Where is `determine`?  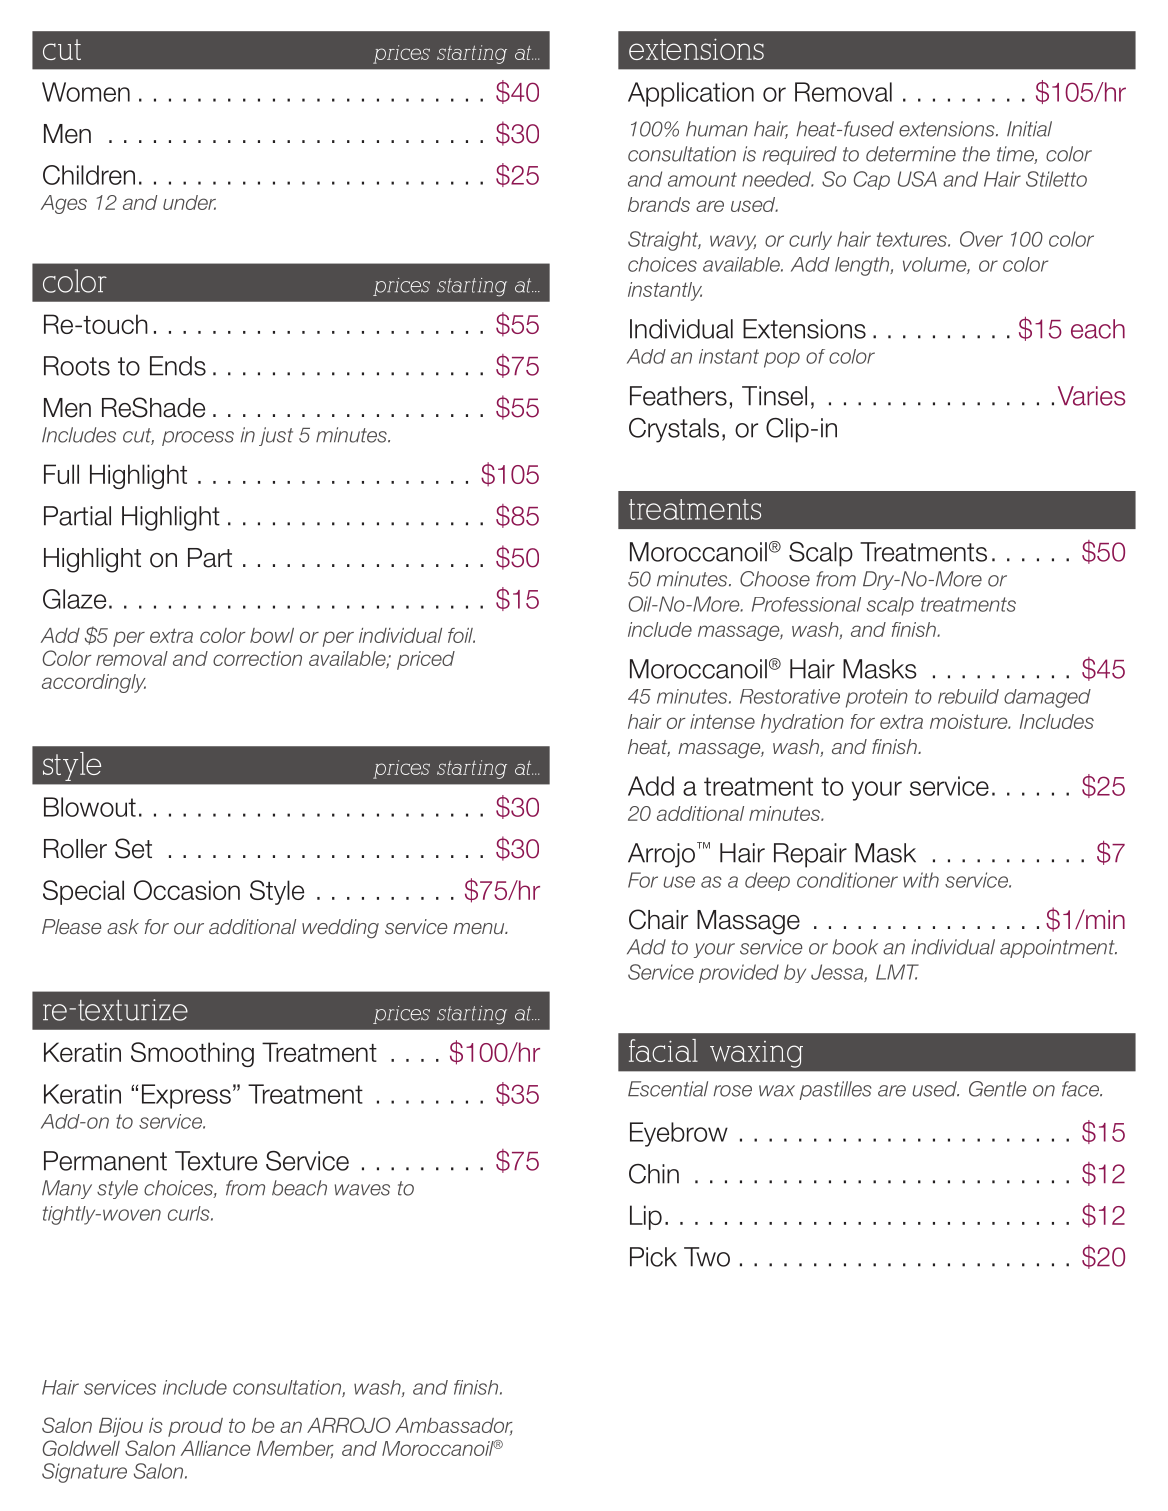 determine is located at coordinates (911, 154).
